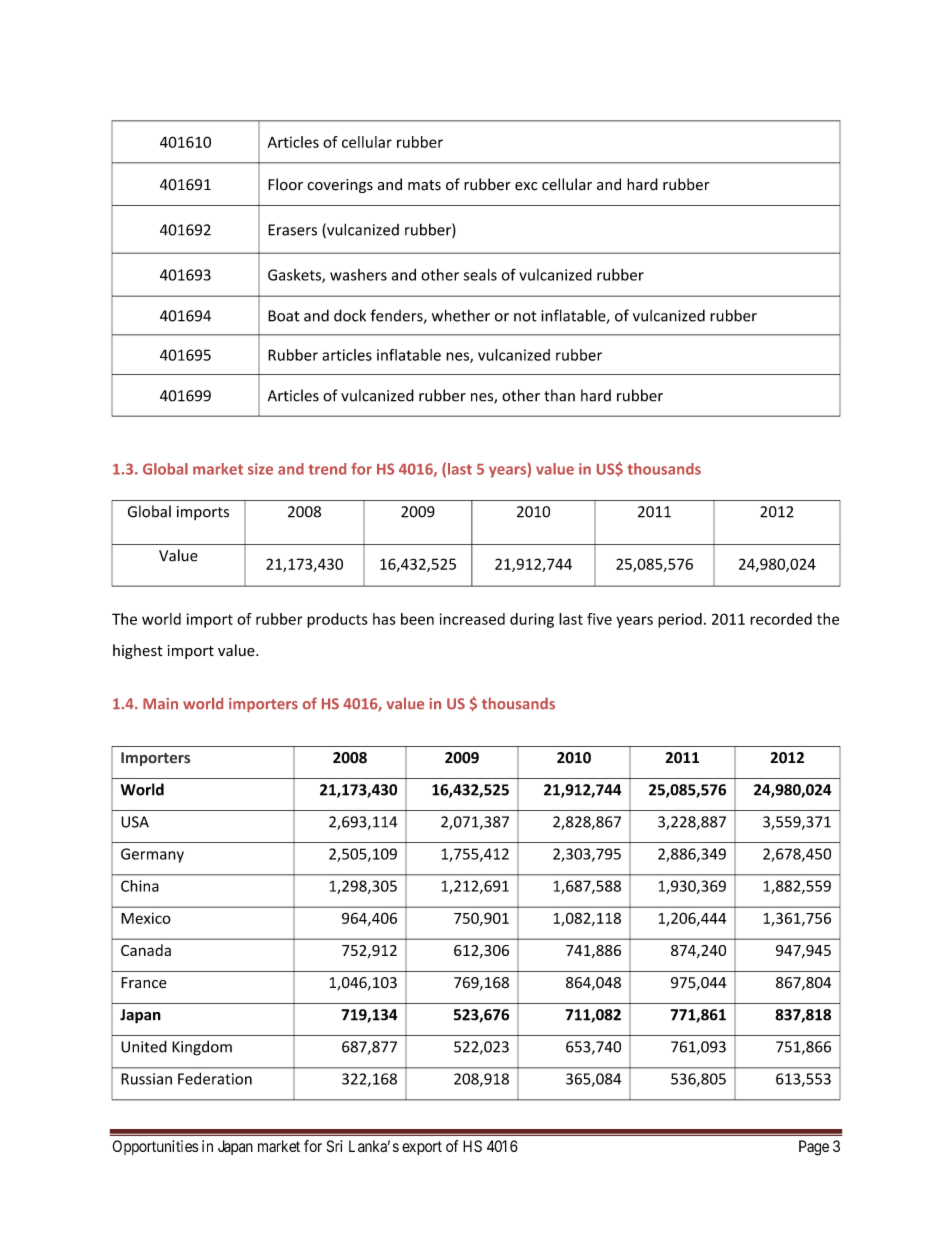 The width and height of the screenshot is (952, 1233). What do you see at coordinates (152, 855) in the screenshot?
I see `Germany` at bounding box center [152, 855].
